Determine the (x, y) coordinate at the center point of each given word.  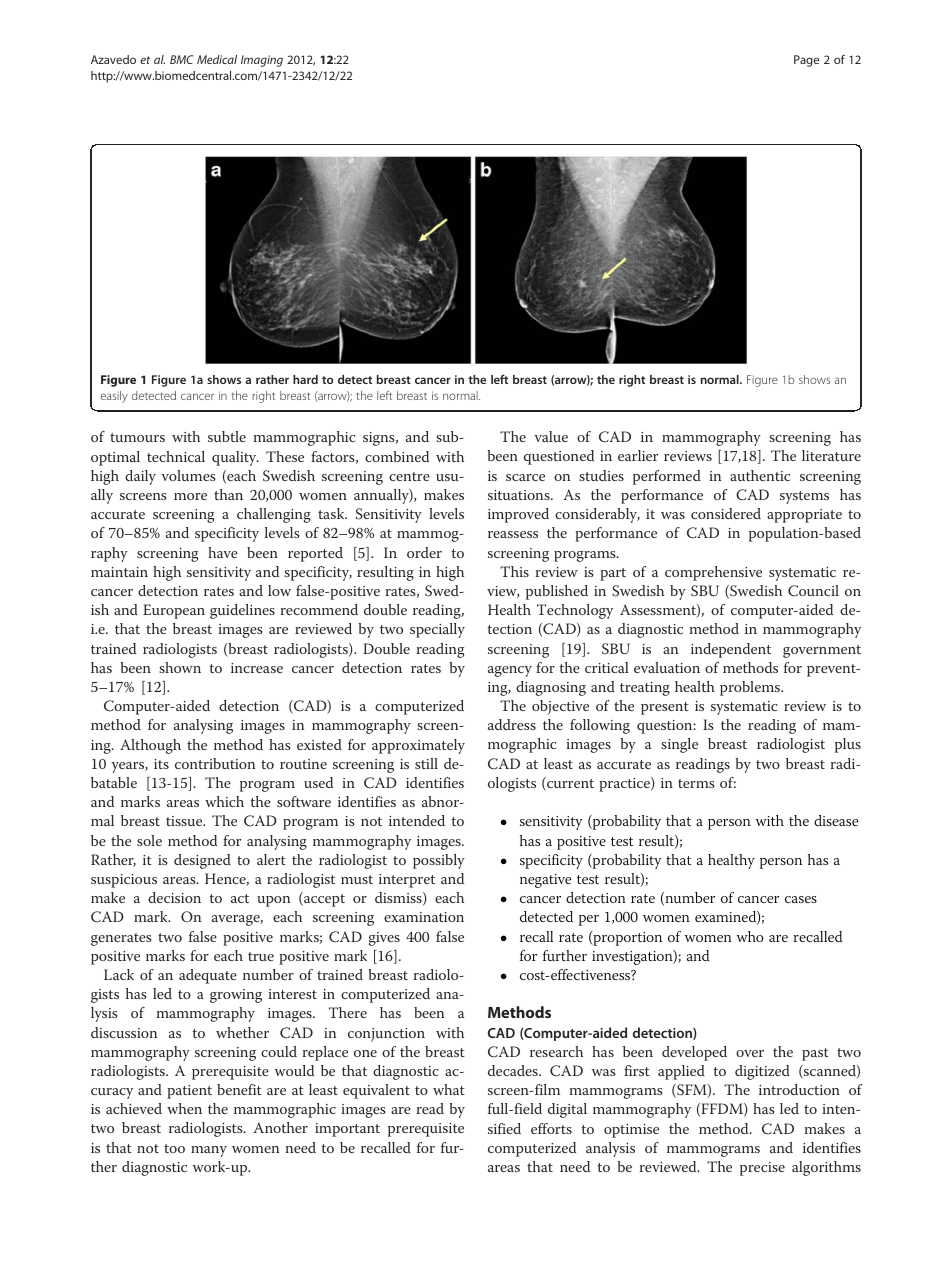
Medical (217, 59)
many (209, 1151)
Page (806, 61)
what (449, 1089)
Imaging (262, 61)
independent (731, 650)
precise (762, 1169)
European (174, 611)
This (514, 571)
